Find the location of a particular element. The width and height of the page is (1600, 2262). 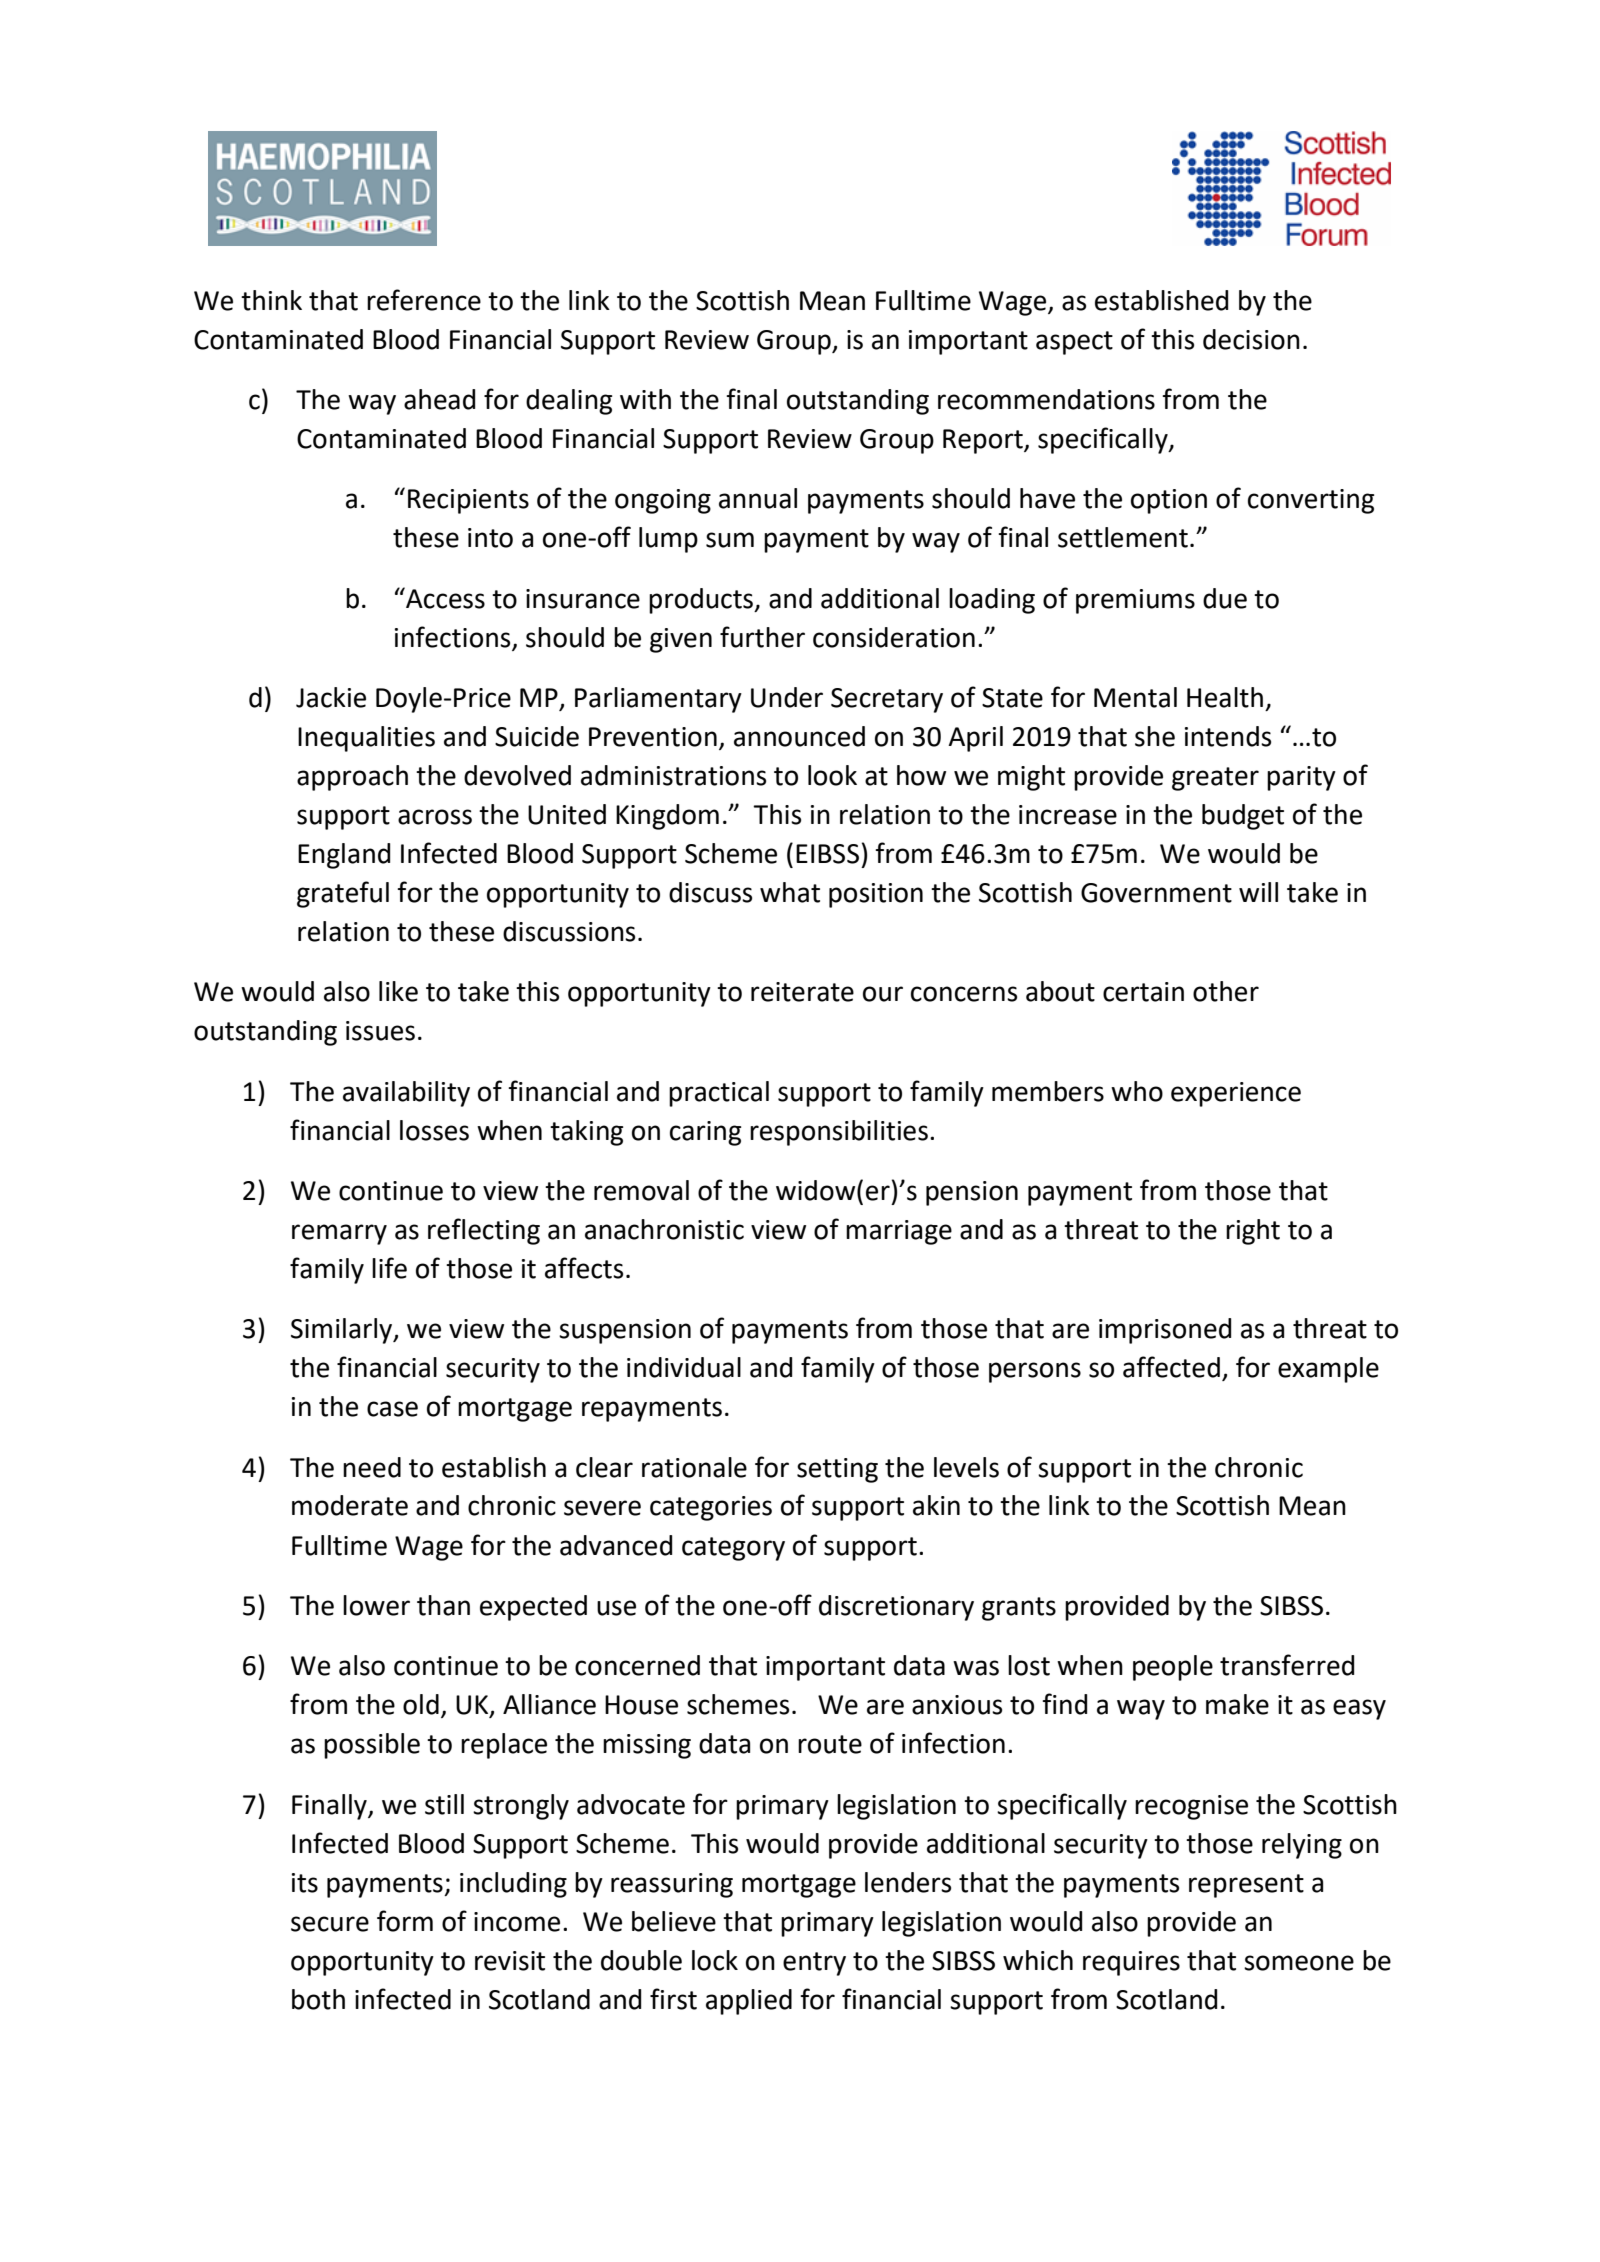

with is located at coordinates (645, 399).
